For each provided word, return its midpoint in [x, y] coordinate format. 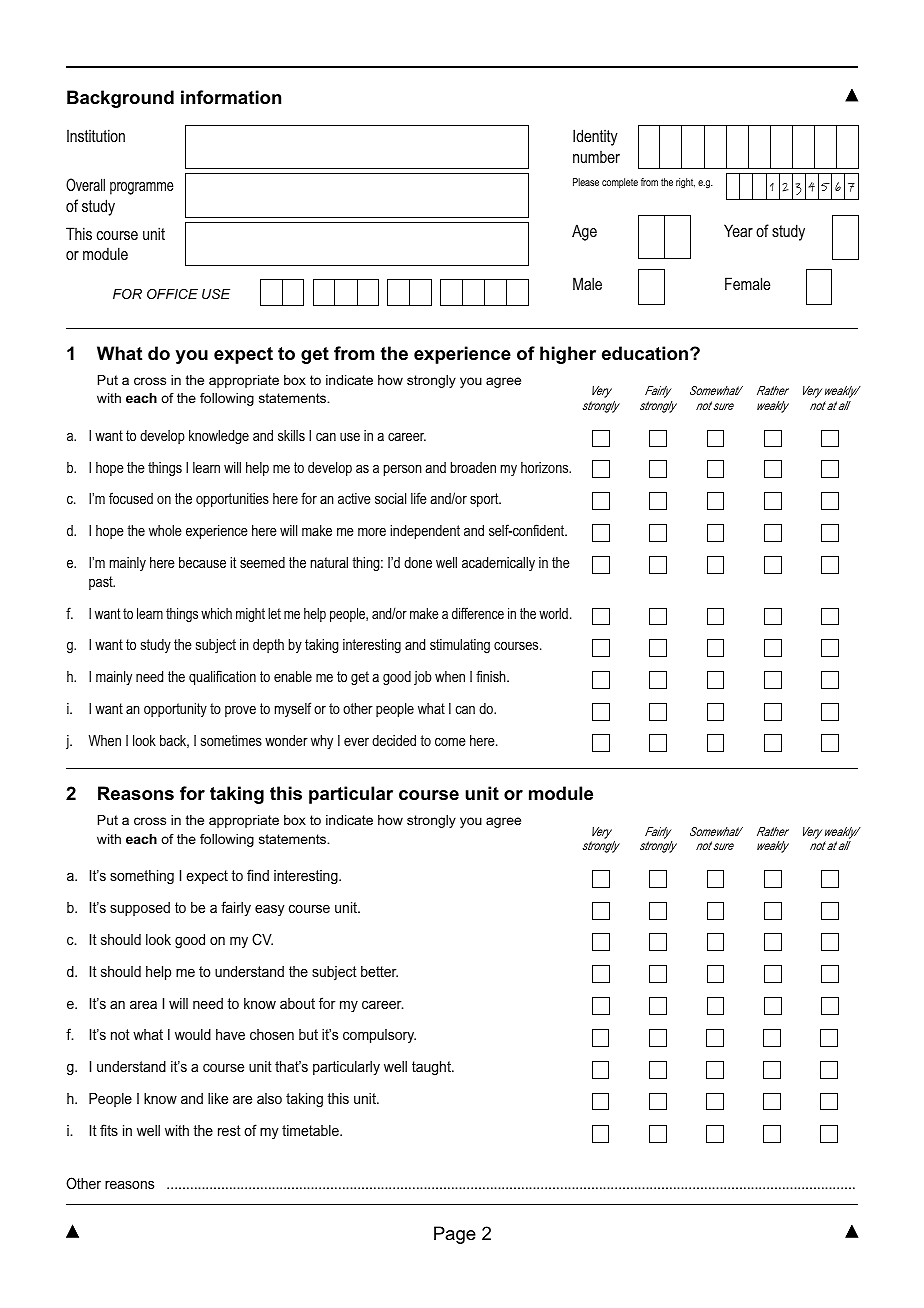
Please [586, 182]
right [685, 183]
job [423, 678]
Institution [96, 135]
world [553, 613]
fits [109, 1130]
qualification [222, 677]
